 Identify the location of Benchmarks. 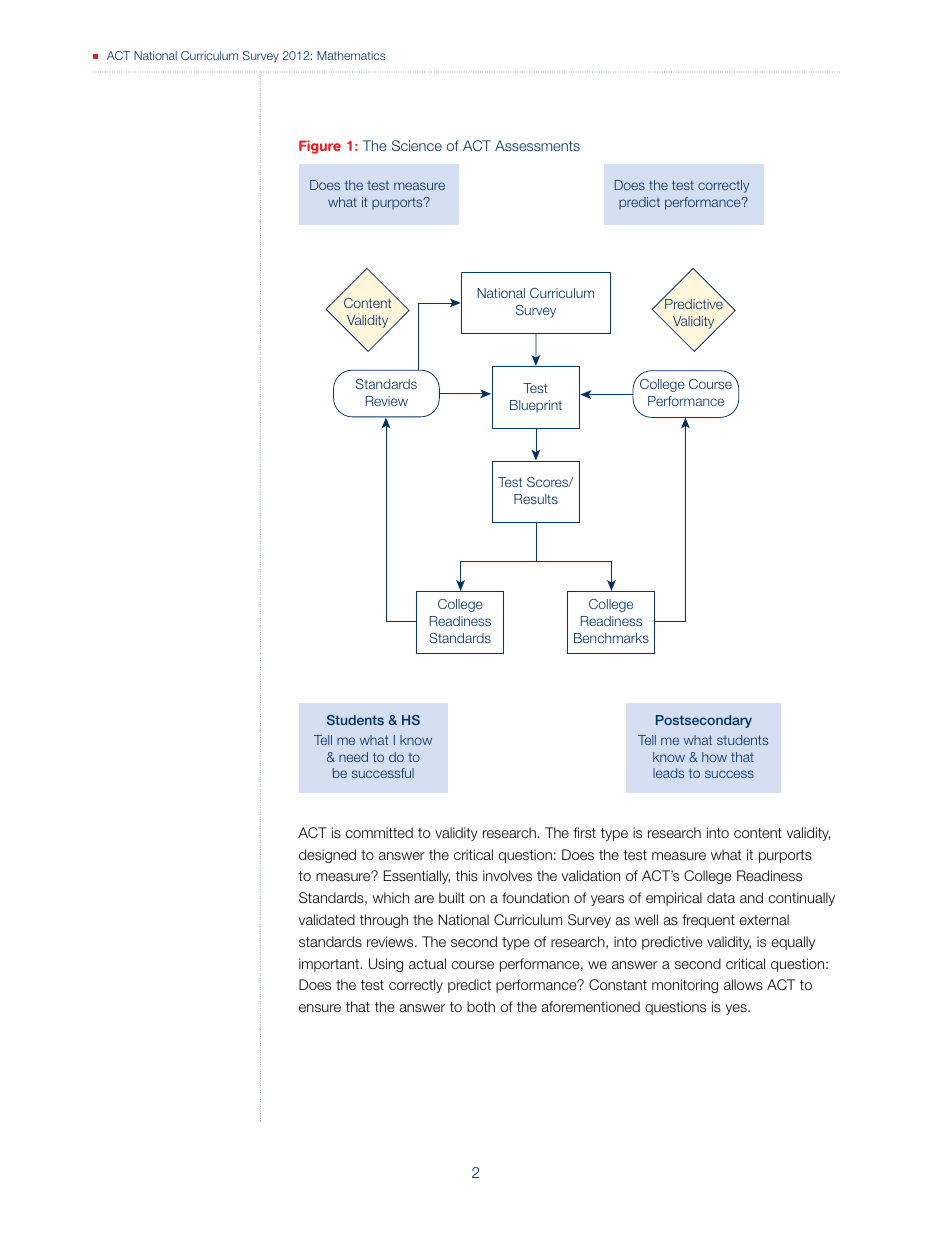
(611, 638).
